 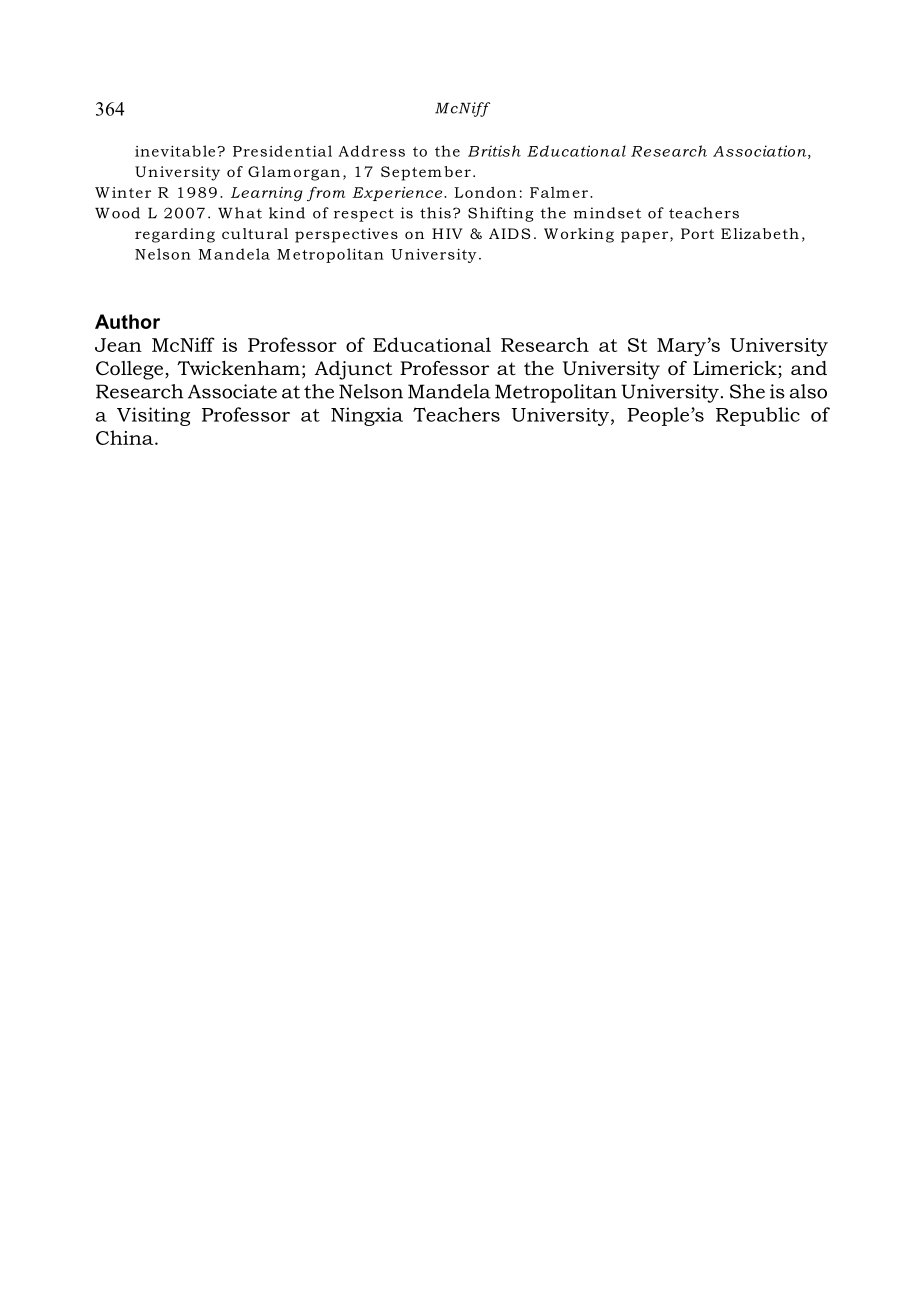 I want to click on Visiting, so click(x=153, y=416).
